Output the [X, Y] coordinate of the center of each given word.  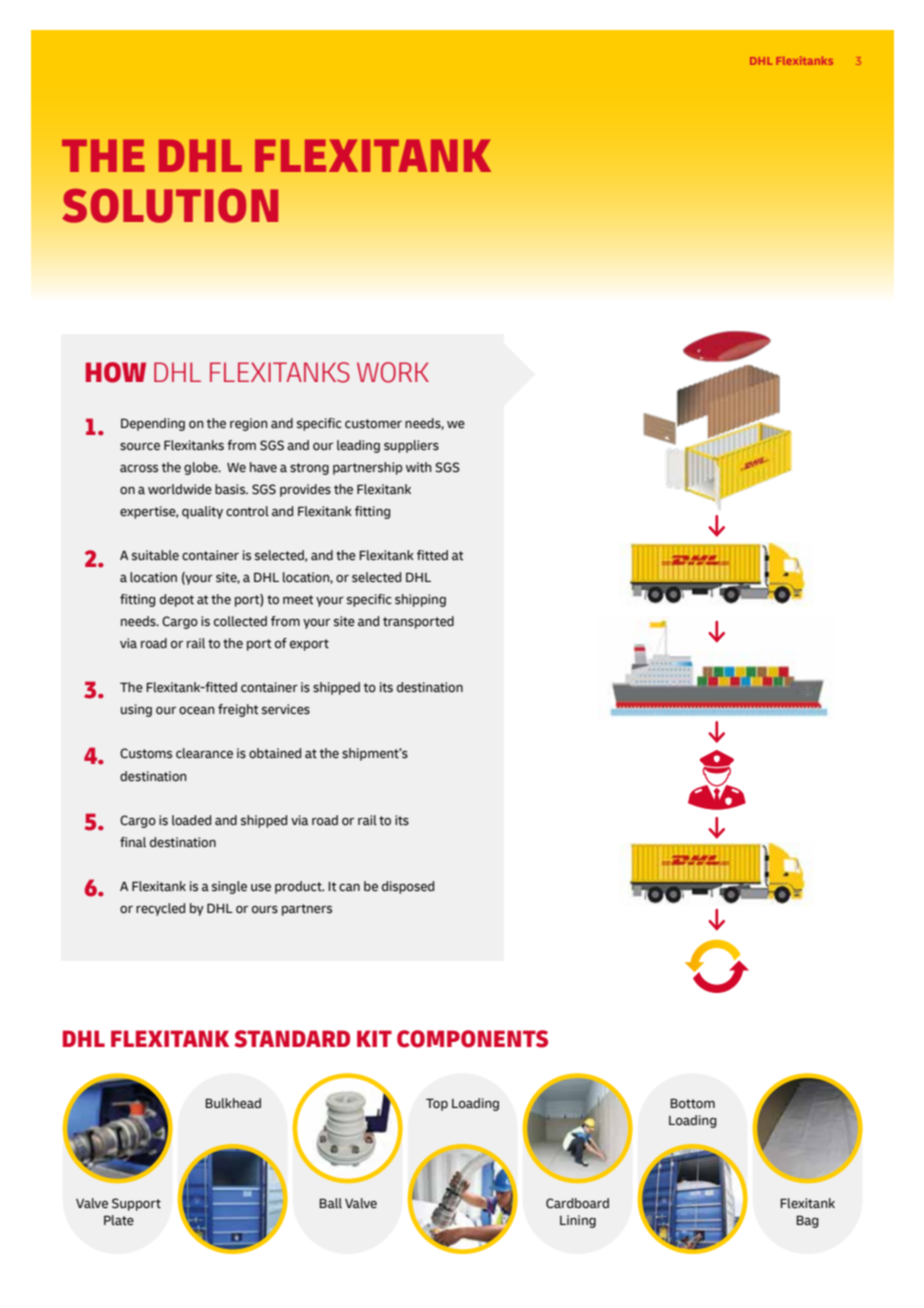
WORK [393, 372]
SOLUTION [170, 205]
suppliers [411, 446]
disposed [408, 887]
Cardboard [577, 1203]
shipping [420, 600]
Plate [119, 1220]
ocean [196, 711]
